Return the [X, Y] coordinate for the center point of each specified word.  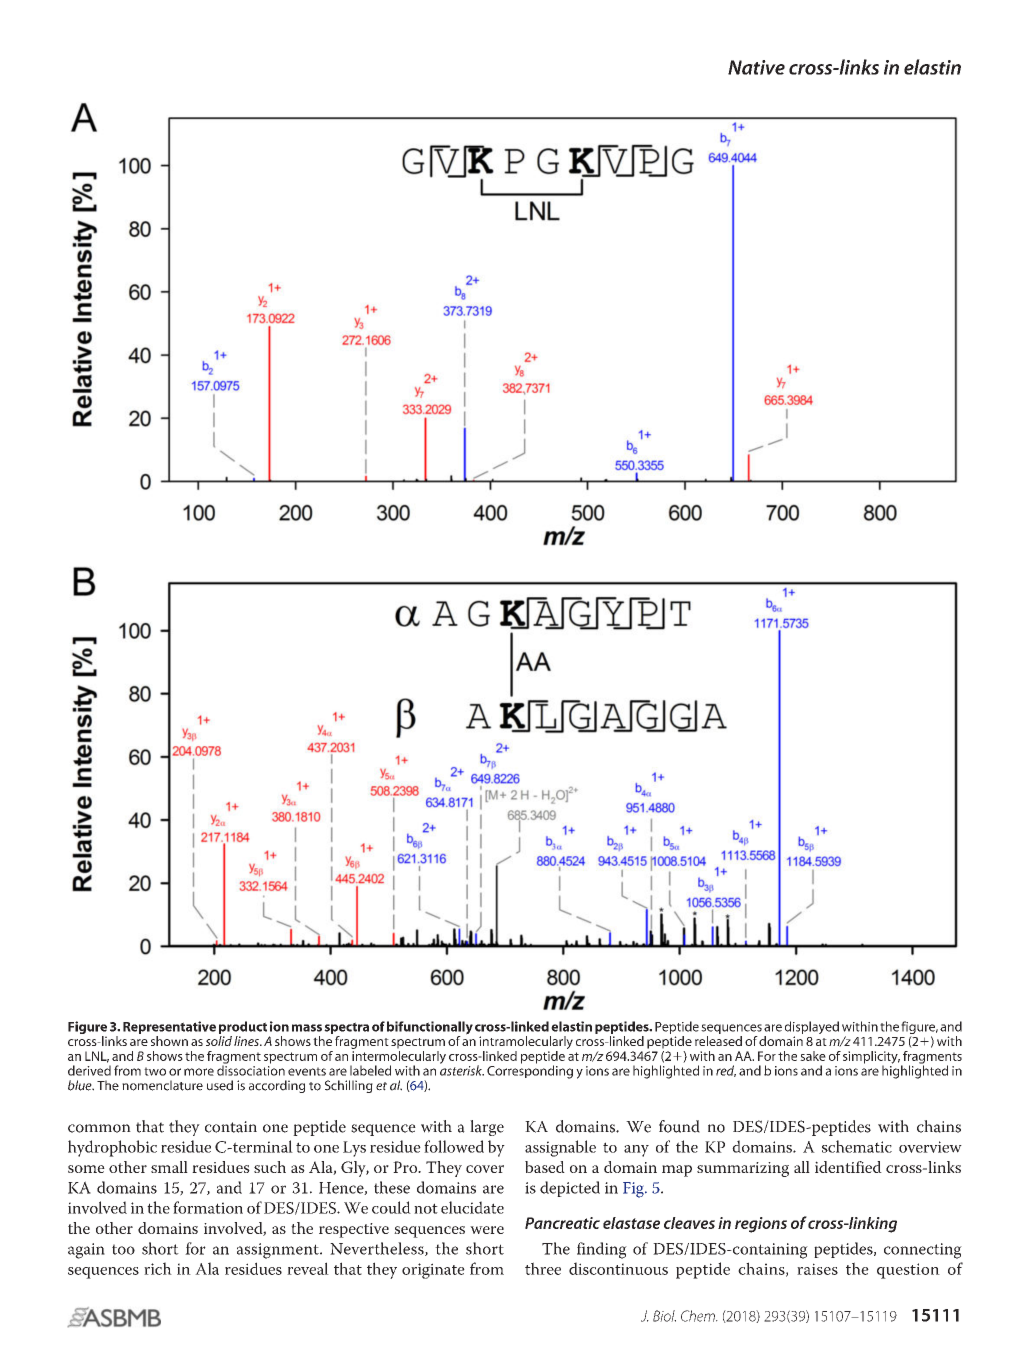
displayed [812, 1029]
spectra [346, 1028]
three [543, 1268]
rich [158, 1268]
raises [817, 1269]
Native [756, 67]
